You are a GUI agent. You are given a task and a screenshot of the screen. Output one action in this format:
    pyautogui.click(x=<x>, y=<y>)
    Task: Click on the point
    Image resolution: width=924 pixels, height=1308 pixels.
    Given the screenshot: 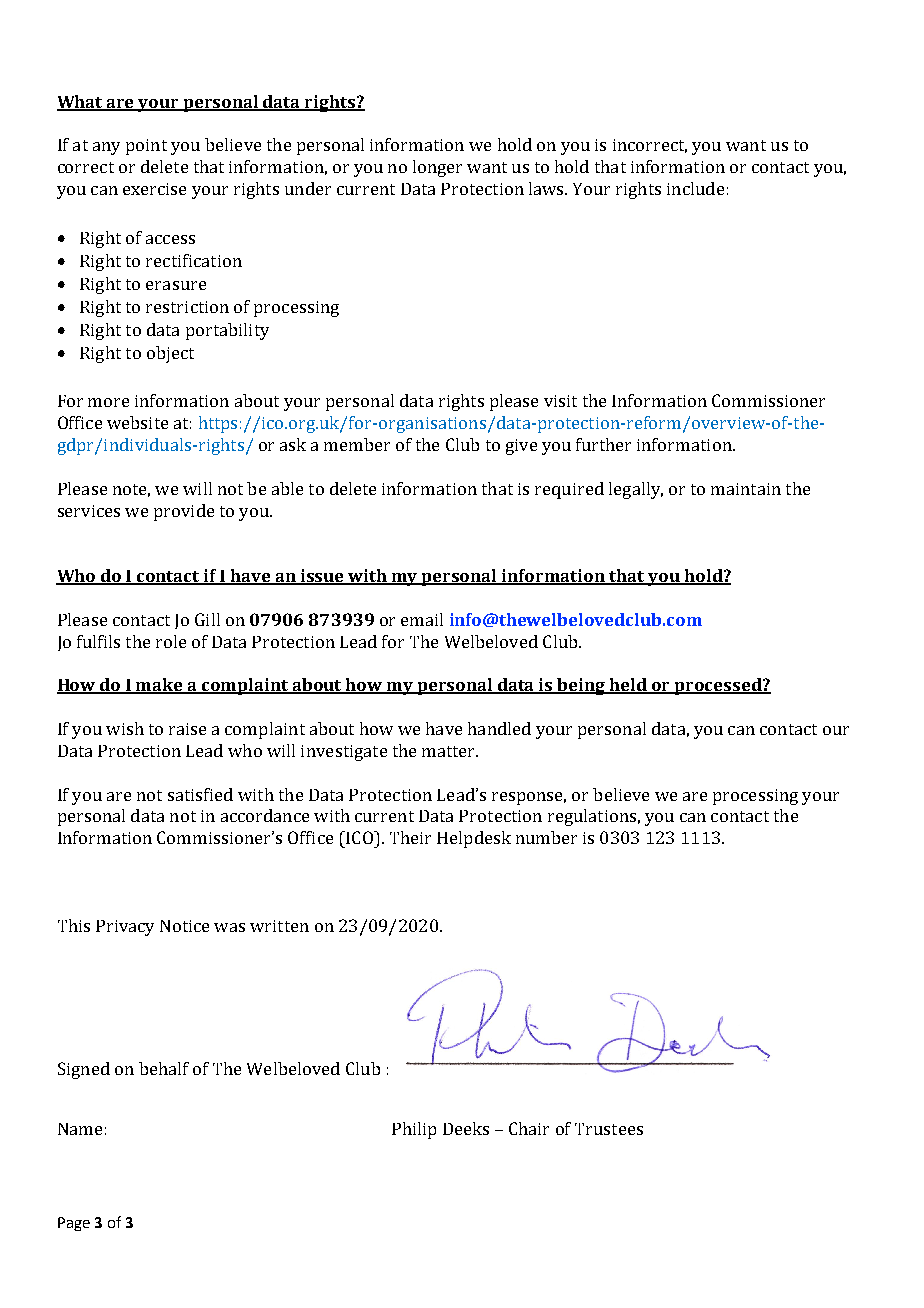 What is the action you would take?
    pyautogui.click(x=146, y=147)
